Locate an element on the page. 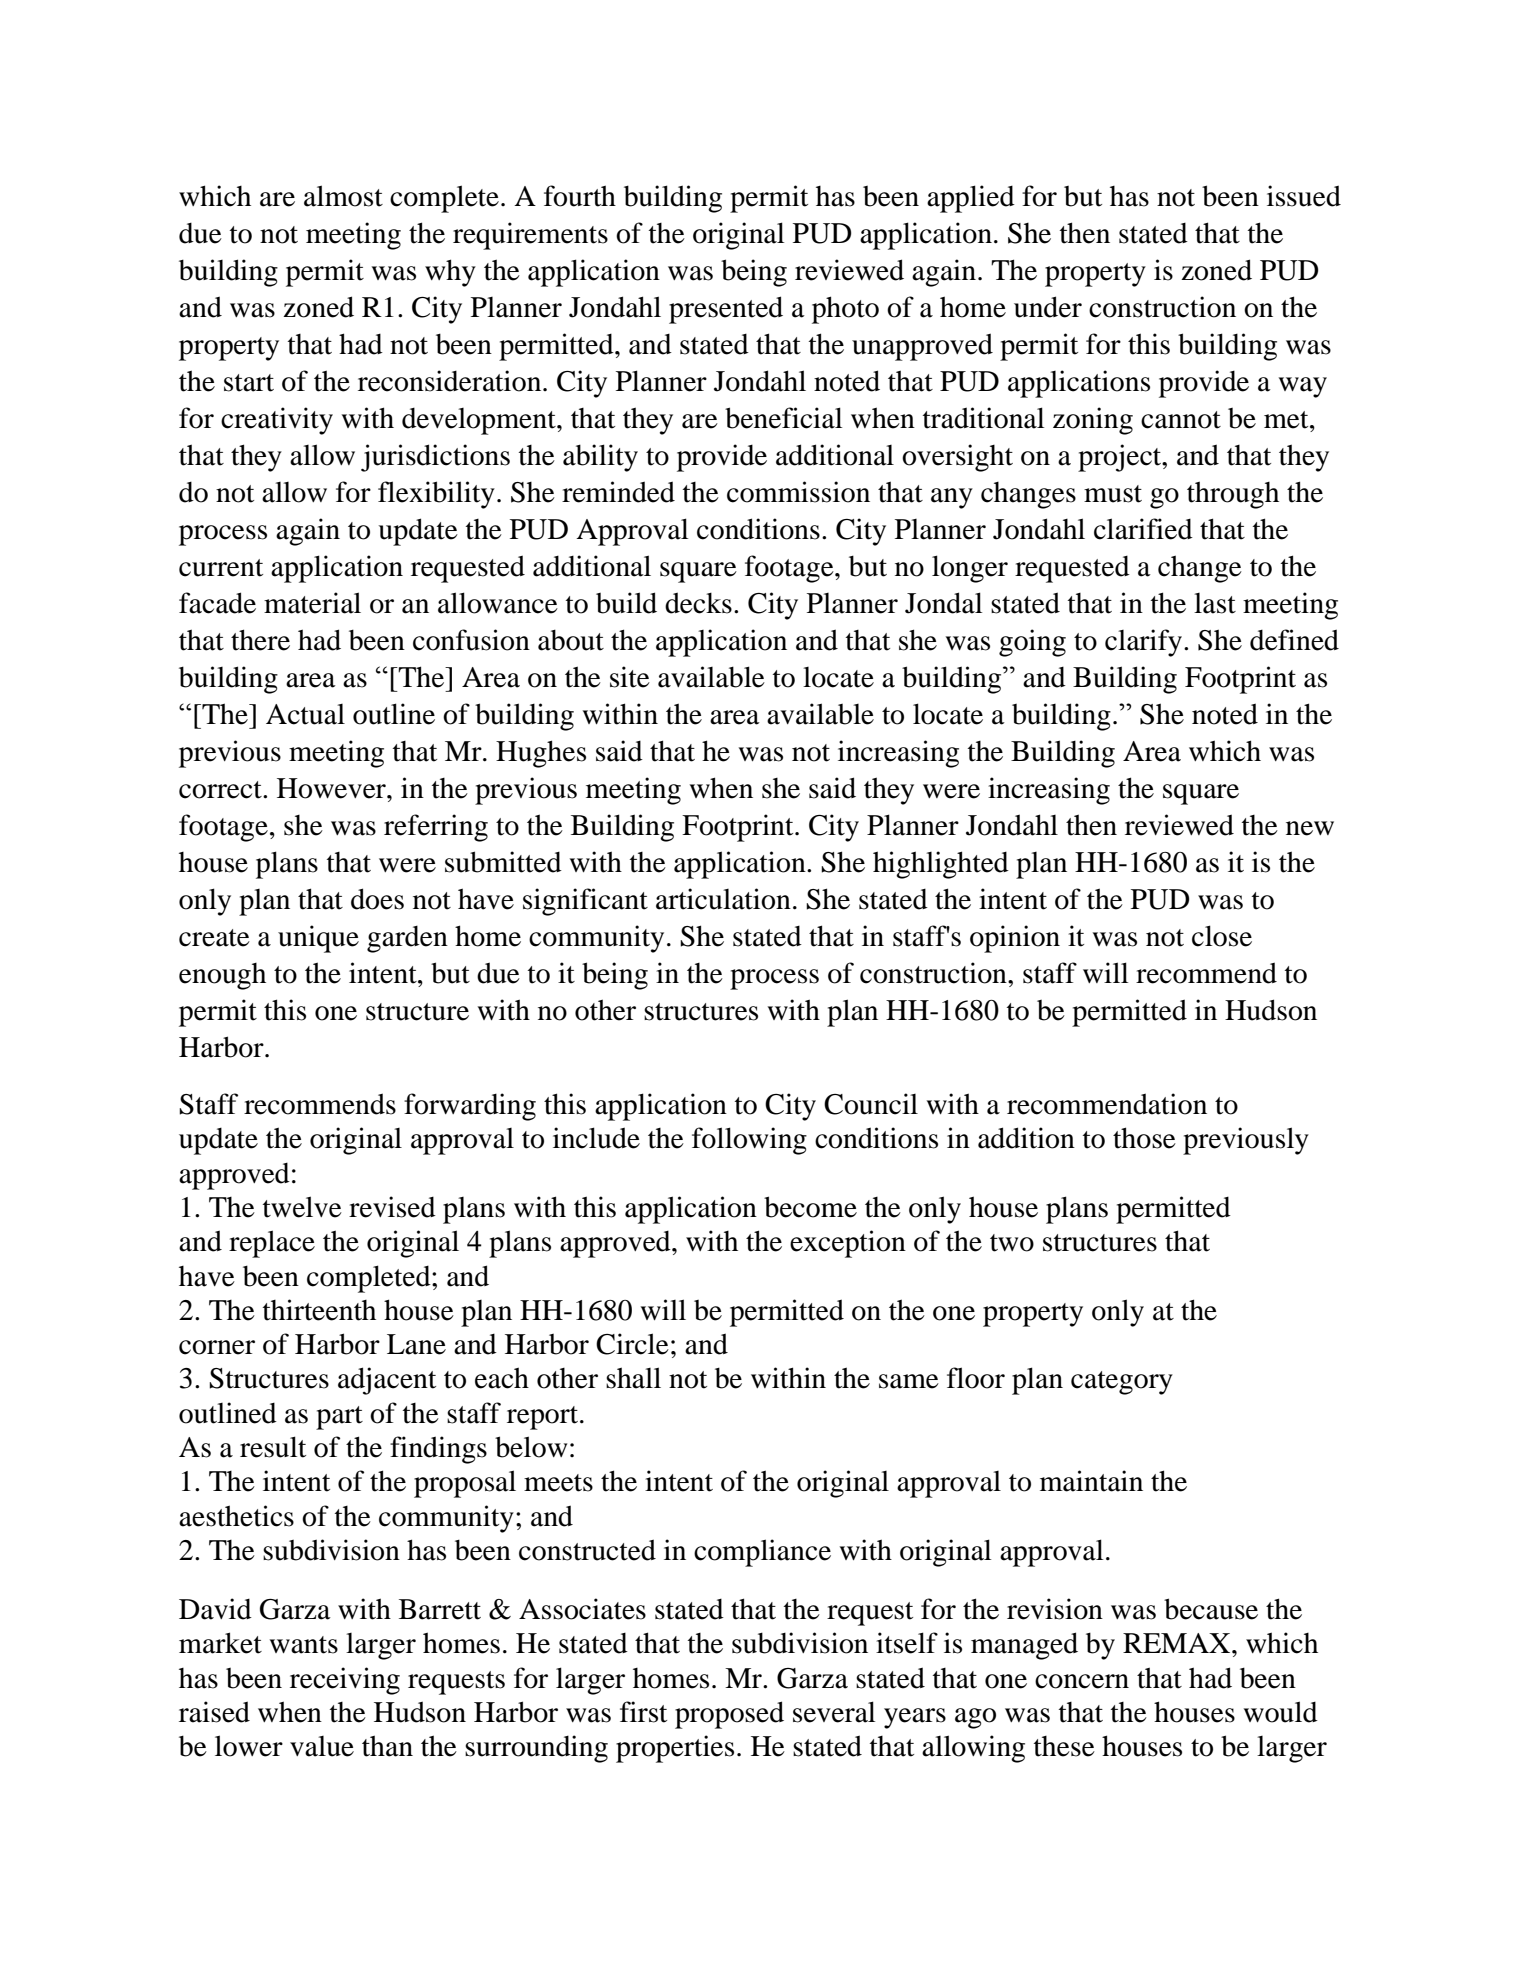  unique is located at coordinates (318, 939).
